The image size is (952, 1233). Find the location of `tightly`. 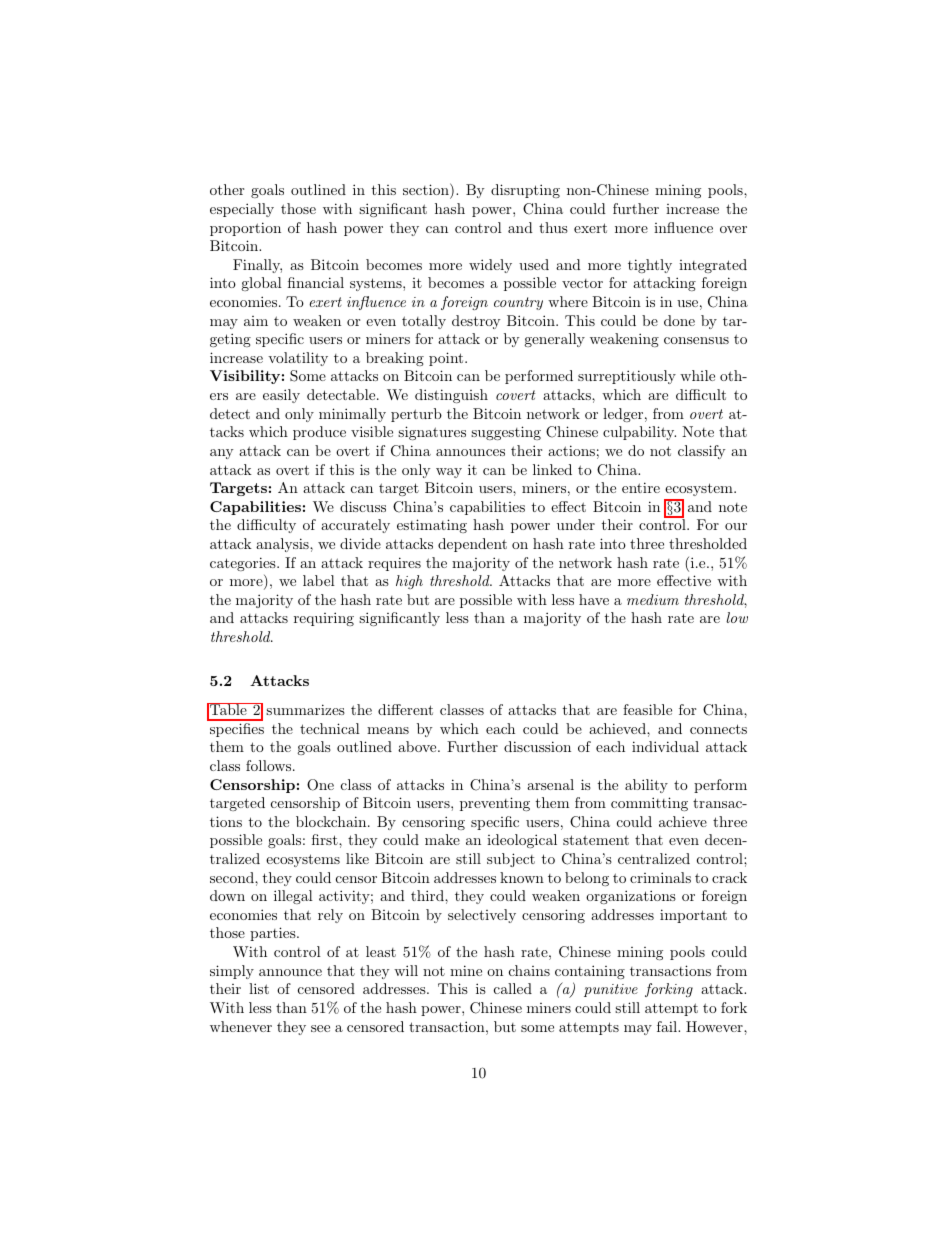

tightly is located at coordinates (650, 266).
